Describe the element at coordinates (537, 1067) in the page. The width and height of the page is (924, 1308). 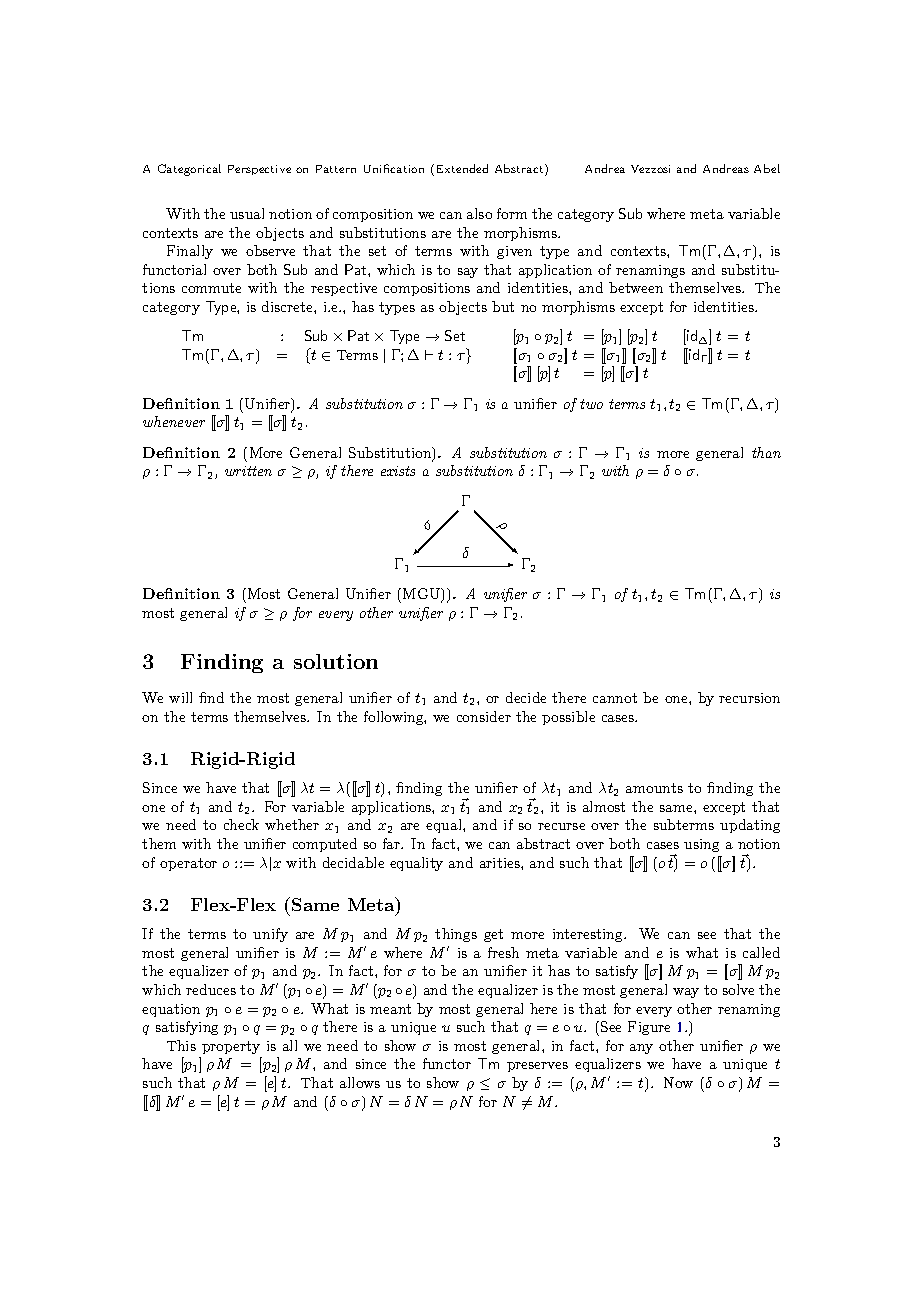
I see `preserves` at that location.
